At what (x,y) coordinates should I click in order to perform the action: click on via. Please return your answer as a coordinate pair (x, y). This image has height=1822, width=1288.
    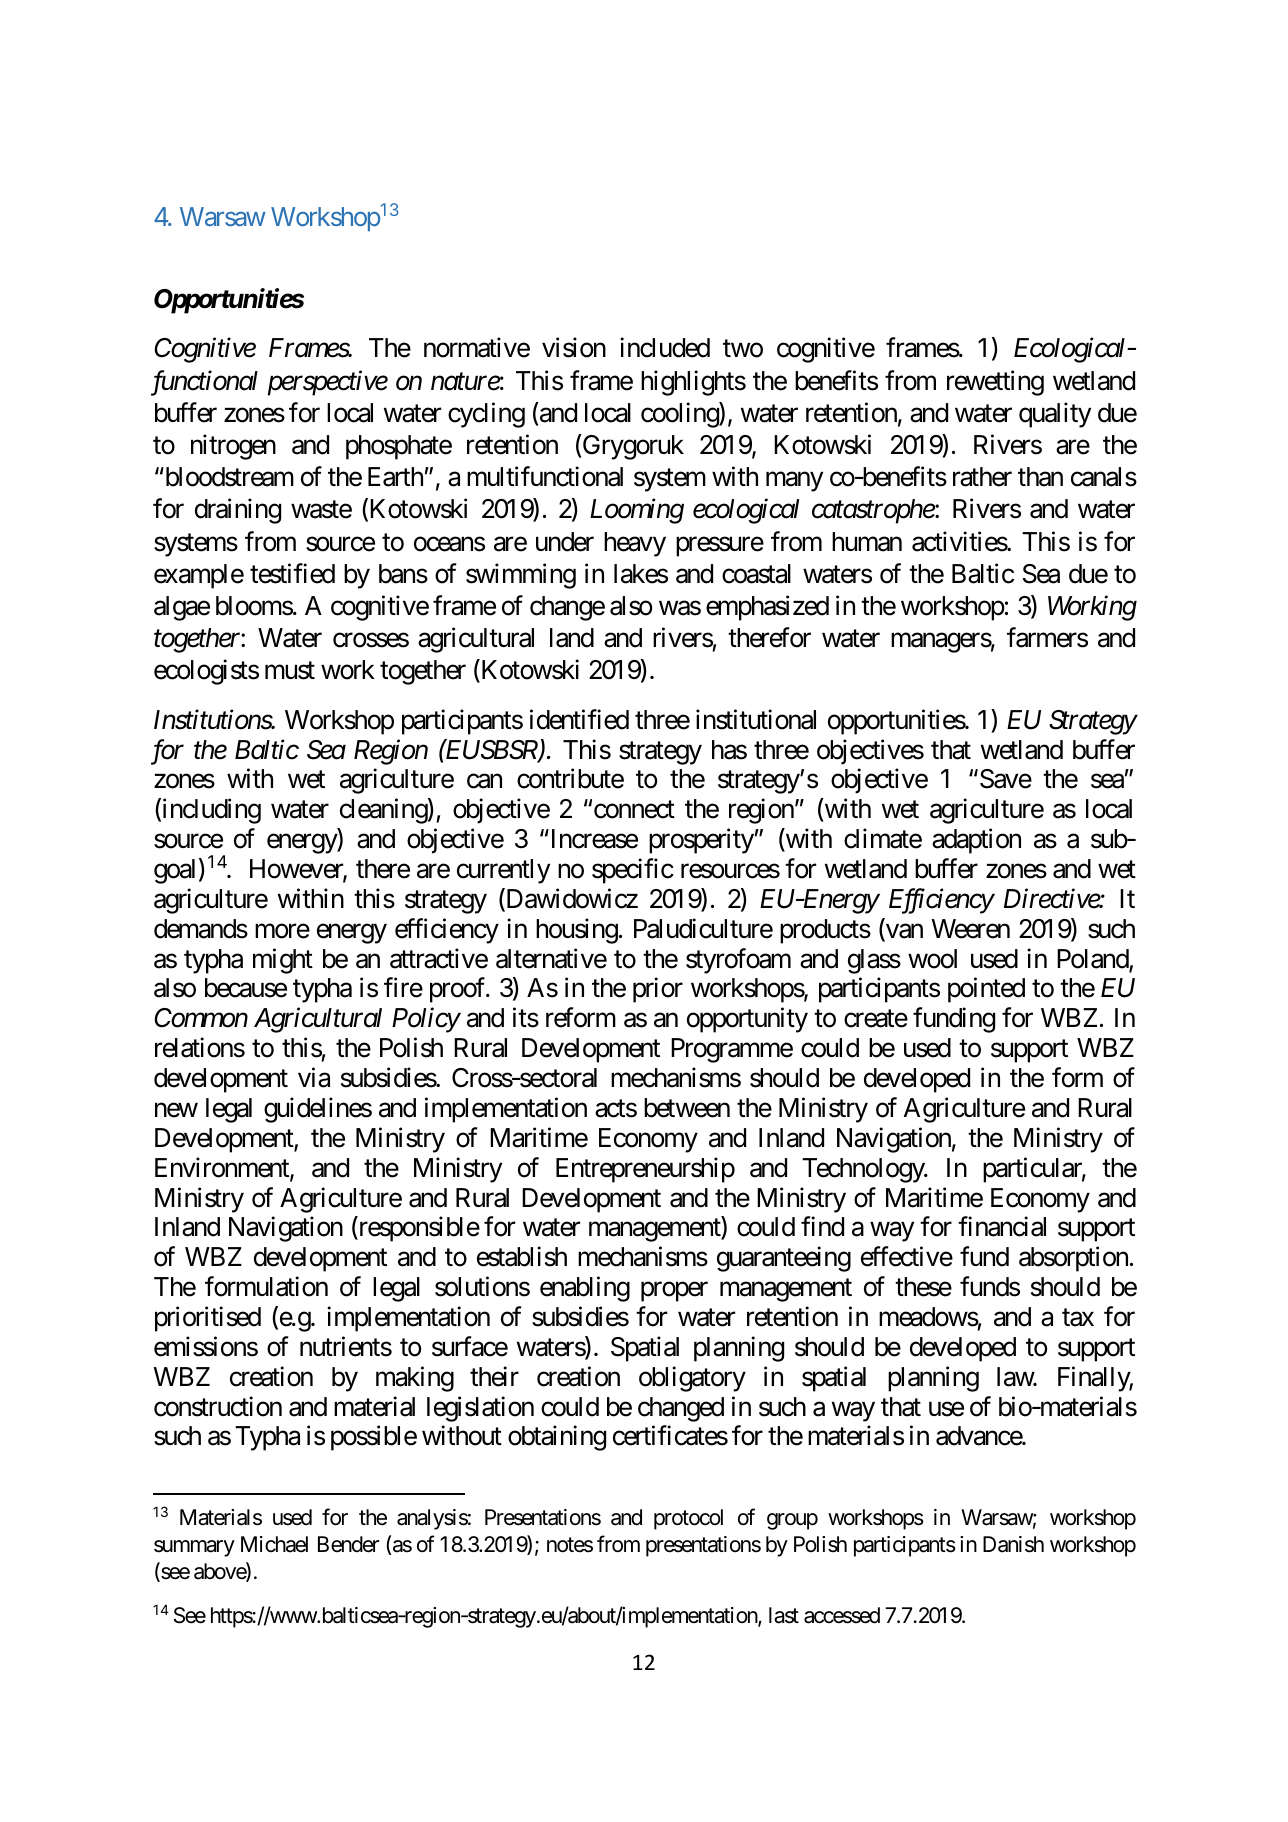
    Looking at the image, I should click on (314, 1077).
